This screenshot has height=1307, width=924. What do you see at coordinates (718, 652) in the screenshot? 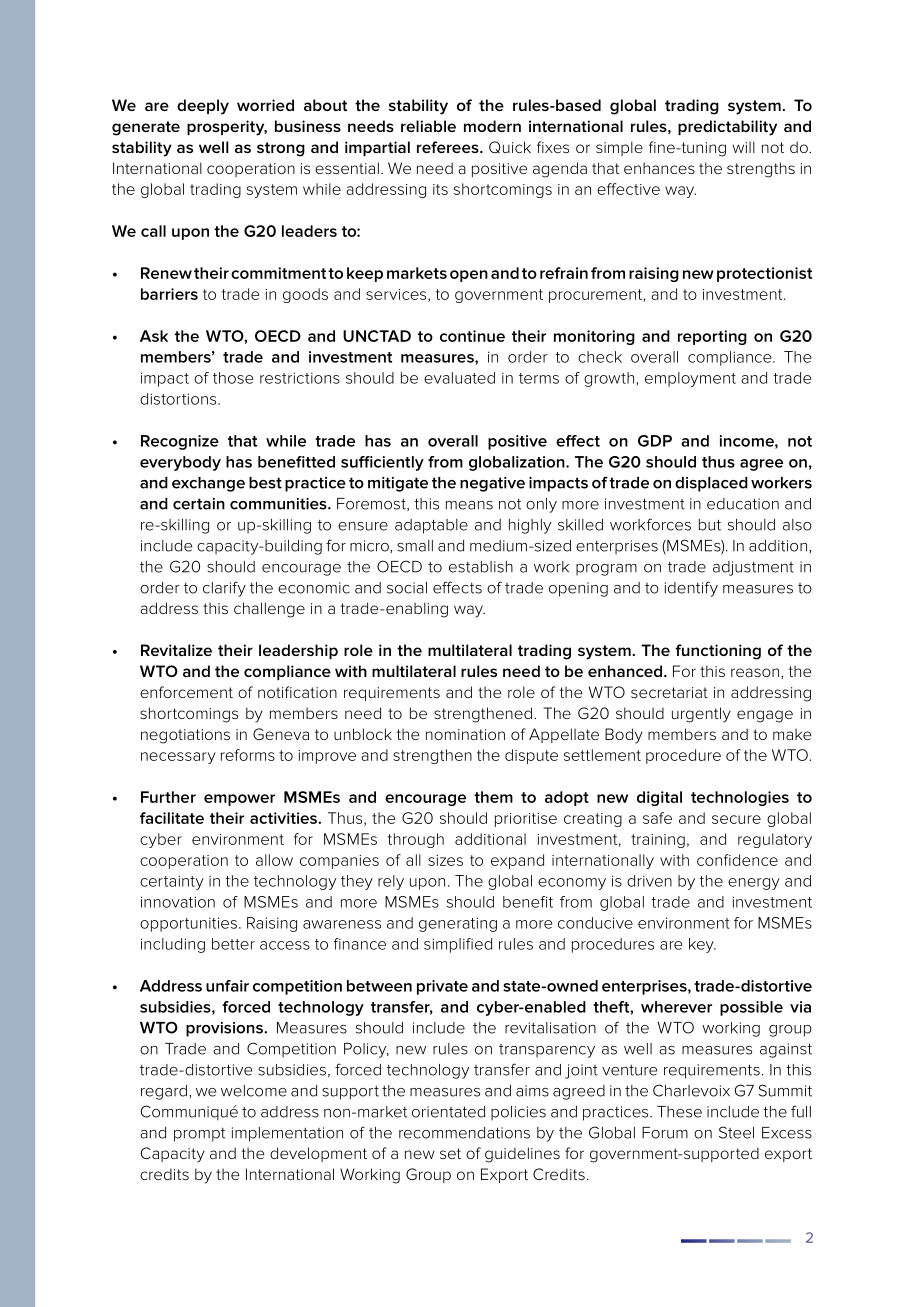
I see `functioning` at bounding box center [718, 652].
